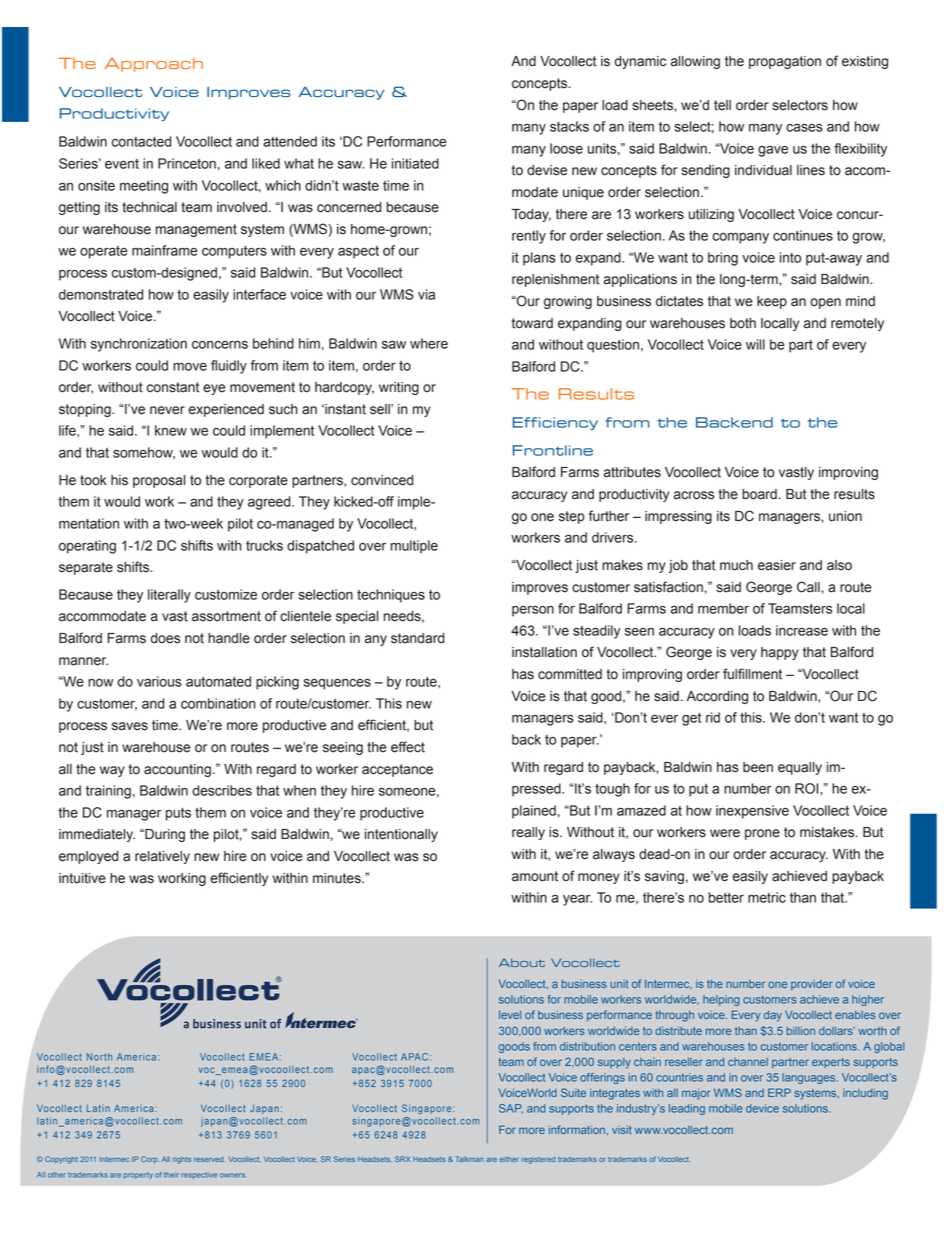 The width and height of the page is (952, 1233). What do you see at coordinates (762, 1108) in the page?
I see `device` at bounding box center [762, 1108].
